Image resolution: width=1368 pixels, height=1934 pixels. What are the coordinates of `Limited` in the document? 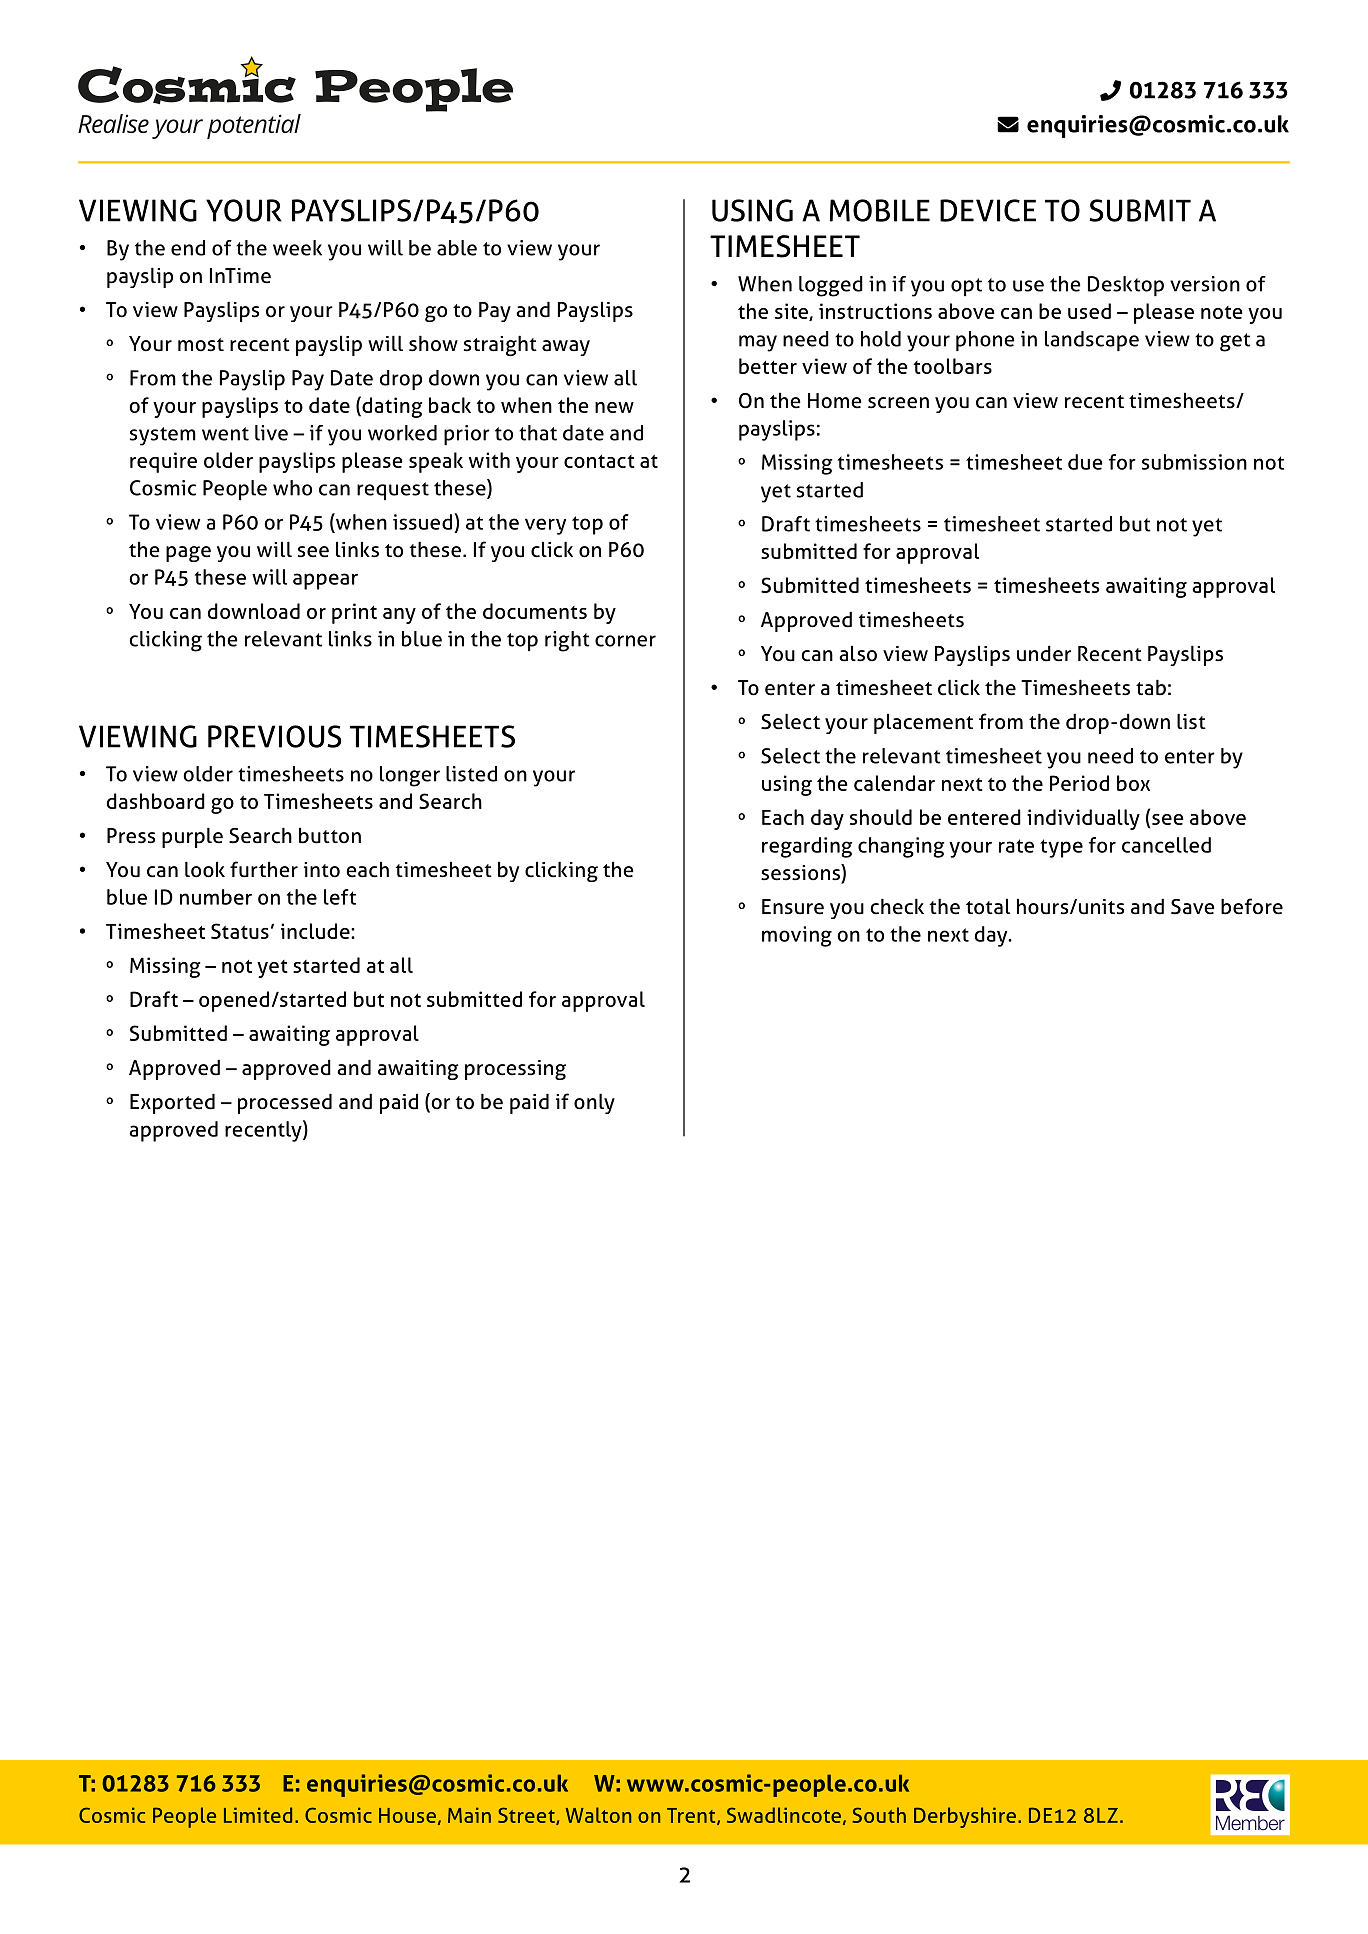 It's located at (258, 1815).
